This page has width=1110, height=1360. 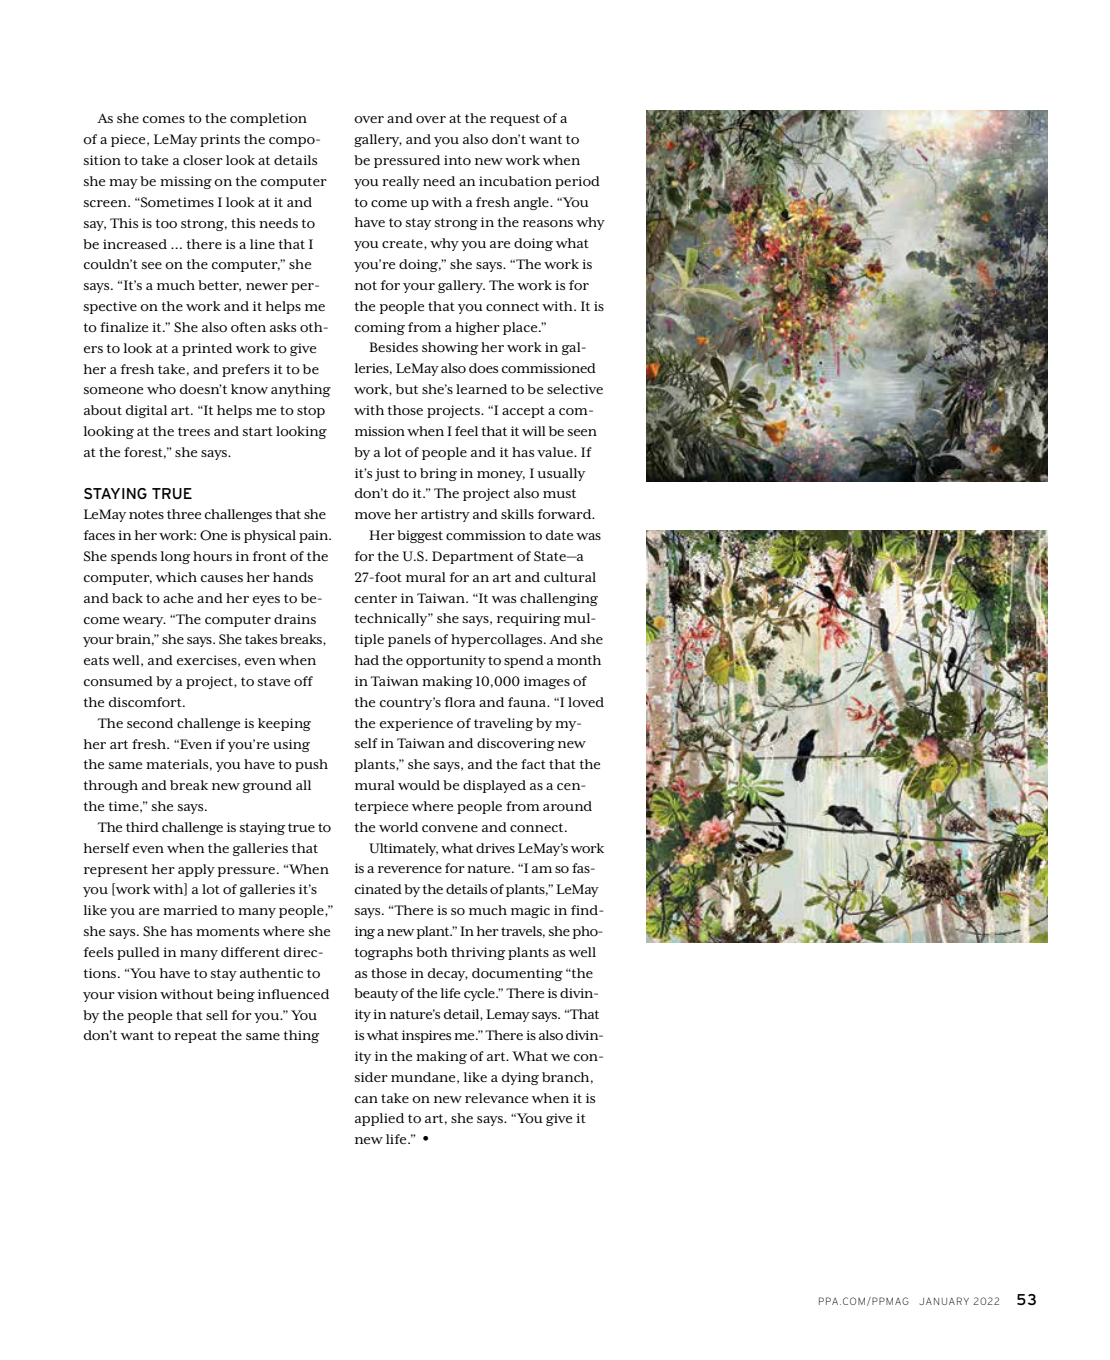 I want to click on incubation, so click(x=515, y=181).
